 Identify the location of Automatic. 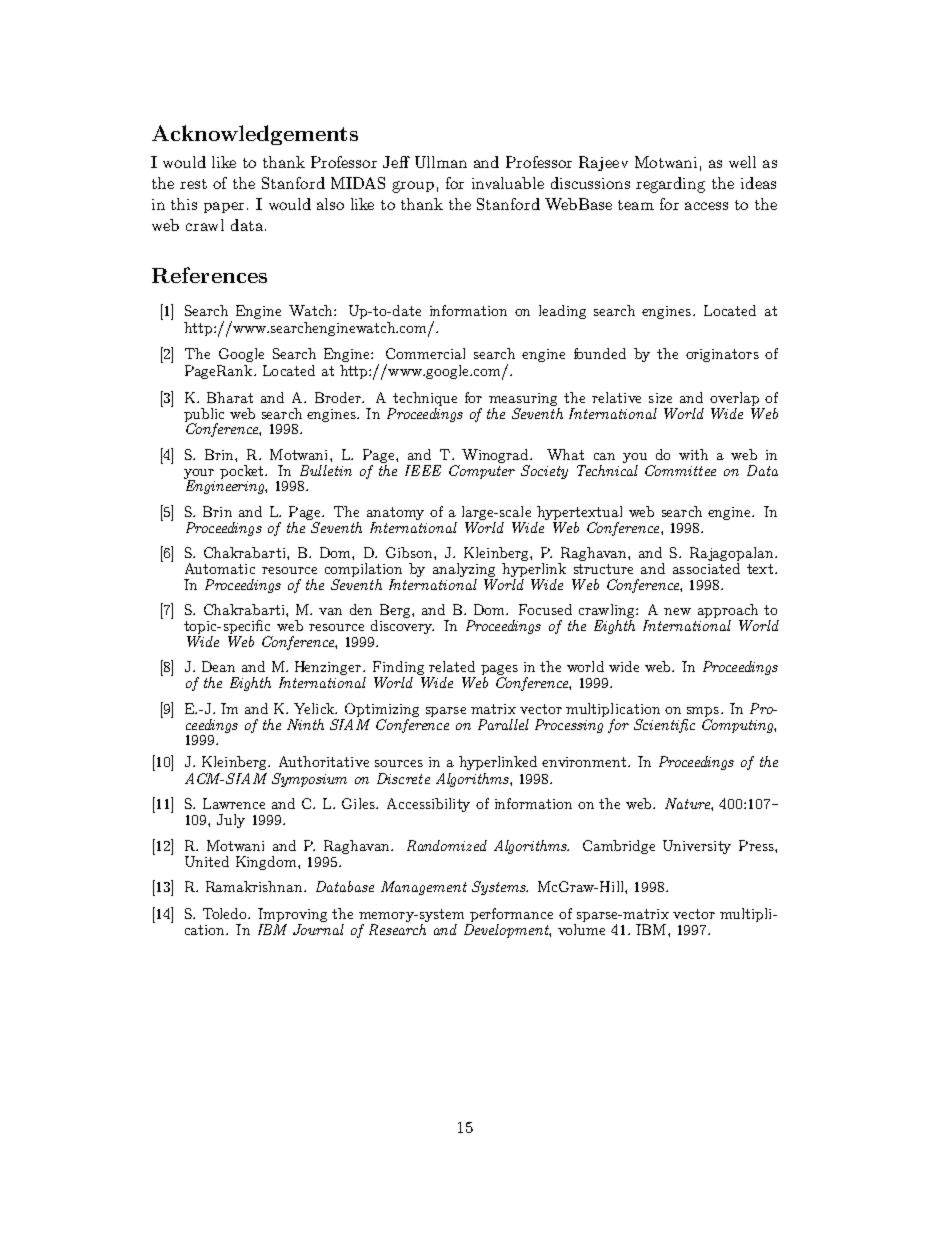
(220, 568).
